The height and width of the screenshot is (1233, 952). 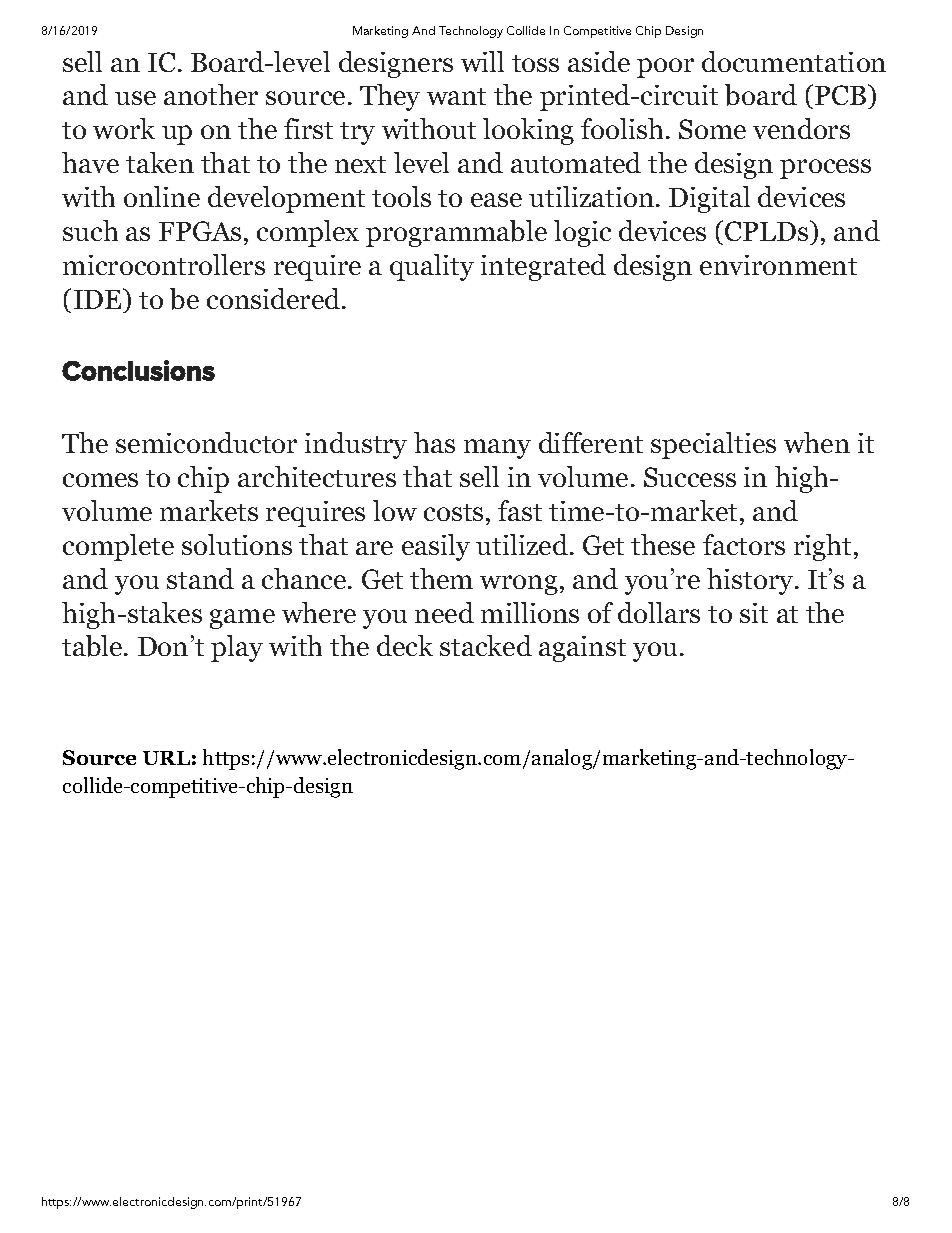 What do you see at coordinates (794, 61) in the screenshot?
I see `documentation` at bounding box center [794, 61].
